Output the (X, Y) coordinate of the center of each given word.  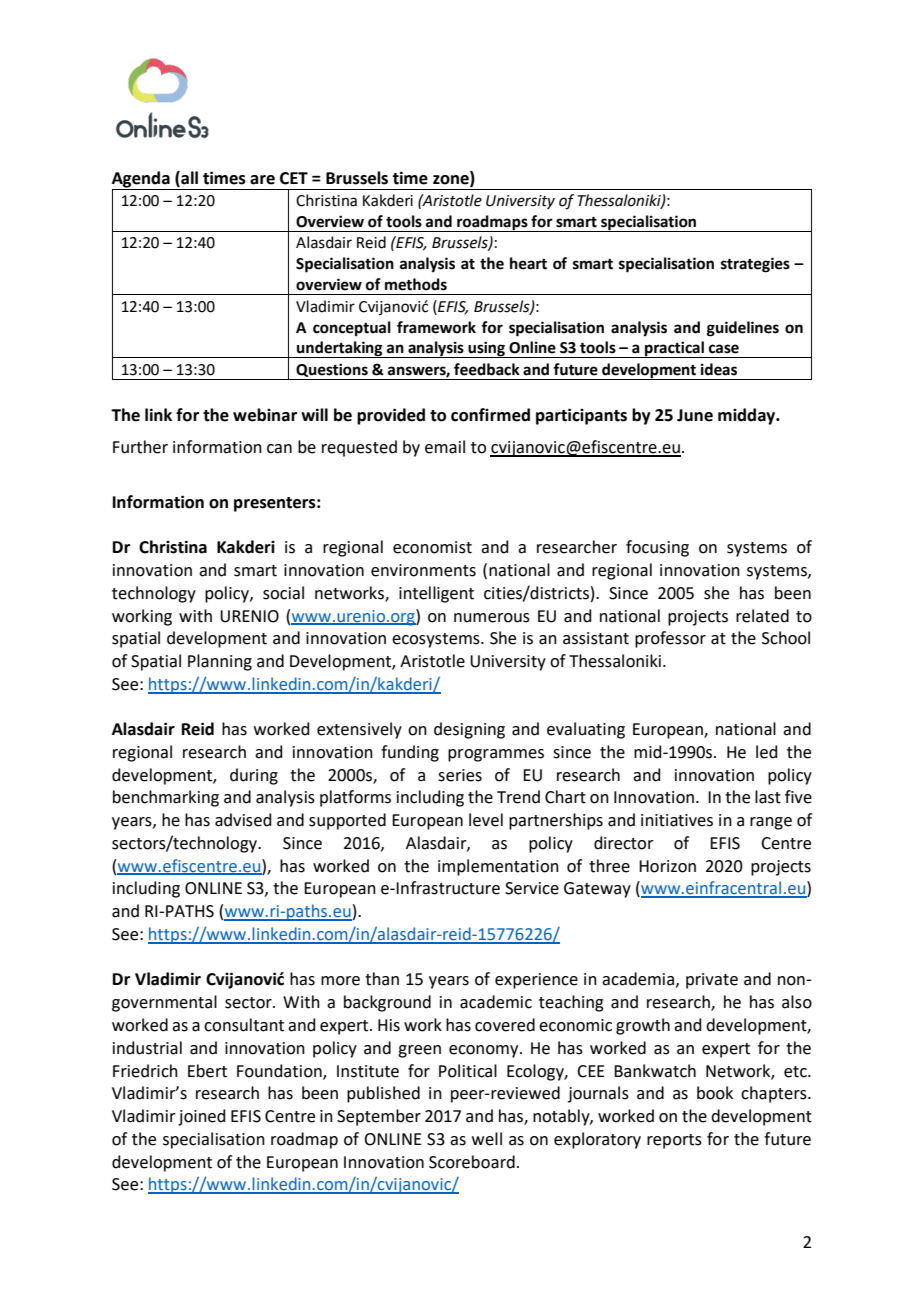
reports (674, 1141)
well (487, 1139)
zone (452, 179)
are (262, 180)
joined (202, 1117)
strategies (755, 265)
